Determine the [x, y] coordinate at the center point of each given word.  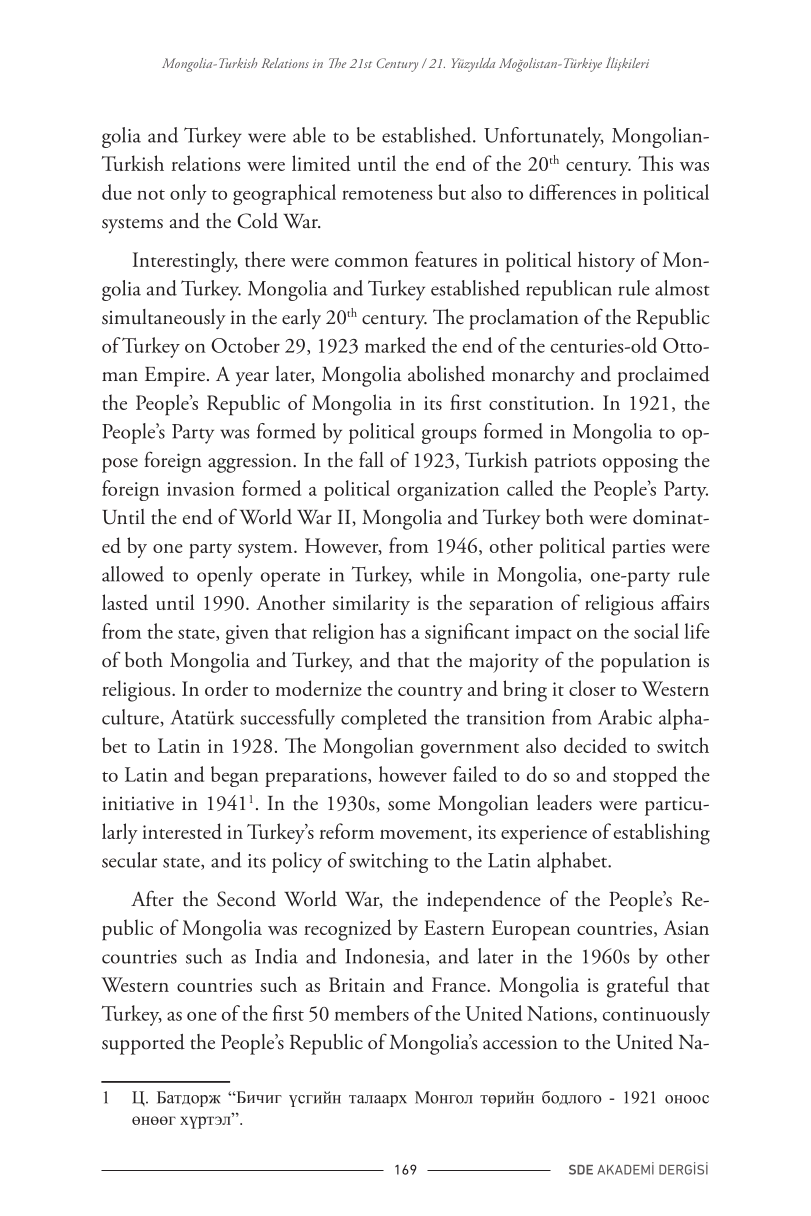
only [188, 194]
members [371, 1013]
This [655, 163]
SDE [581, 1169]
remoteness [387, 194]
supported [143, 1044]
